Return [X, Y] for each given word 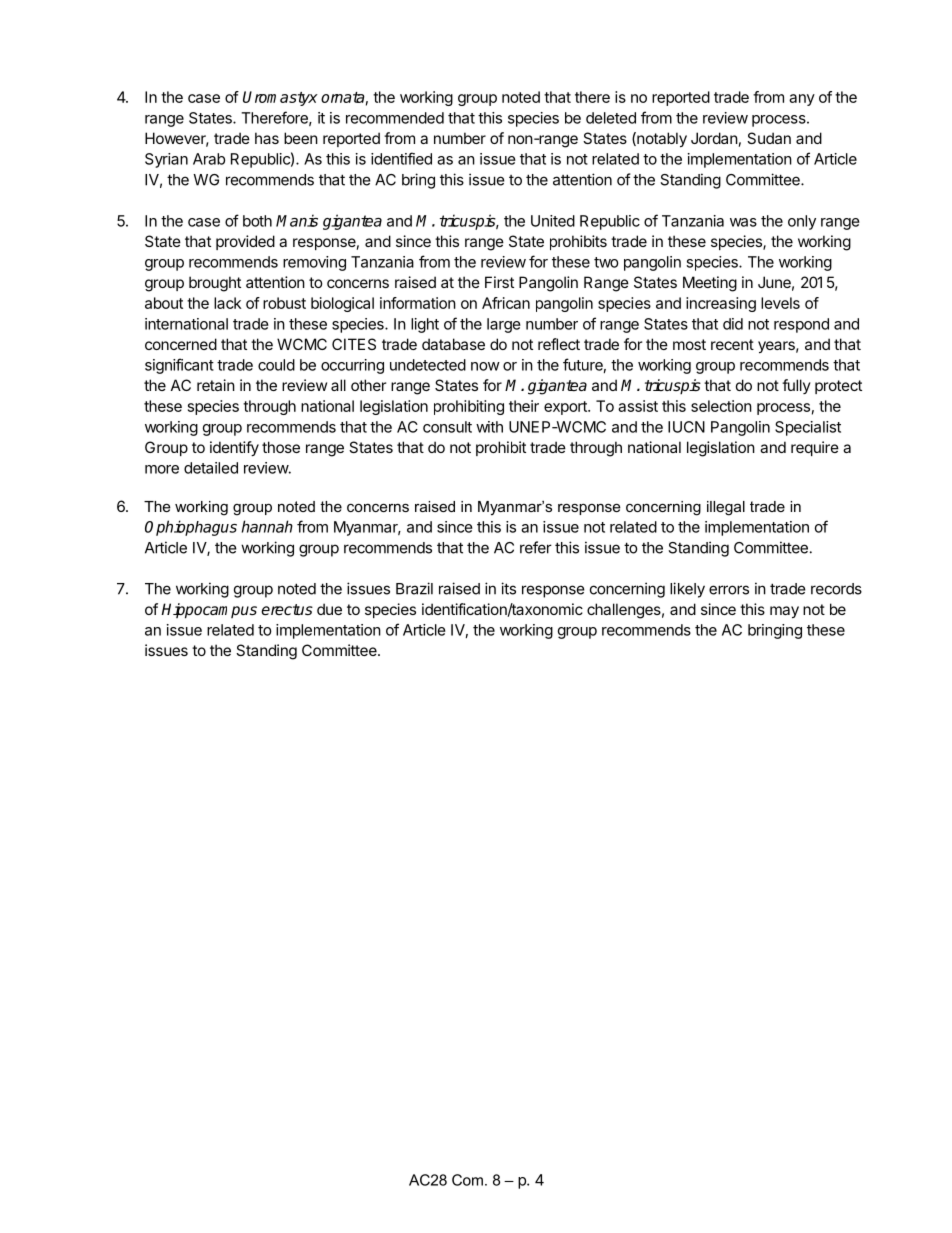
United [553, 221]
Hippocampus [209, 611]
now [485, 366]
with [489, 427]
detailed [211, 468]
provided [245, 242]
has [267, 138]
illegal [726, 508]
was [743, 222]
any [802, 100]
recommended [395, 118]
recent [732, 344]
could [276, 365]
